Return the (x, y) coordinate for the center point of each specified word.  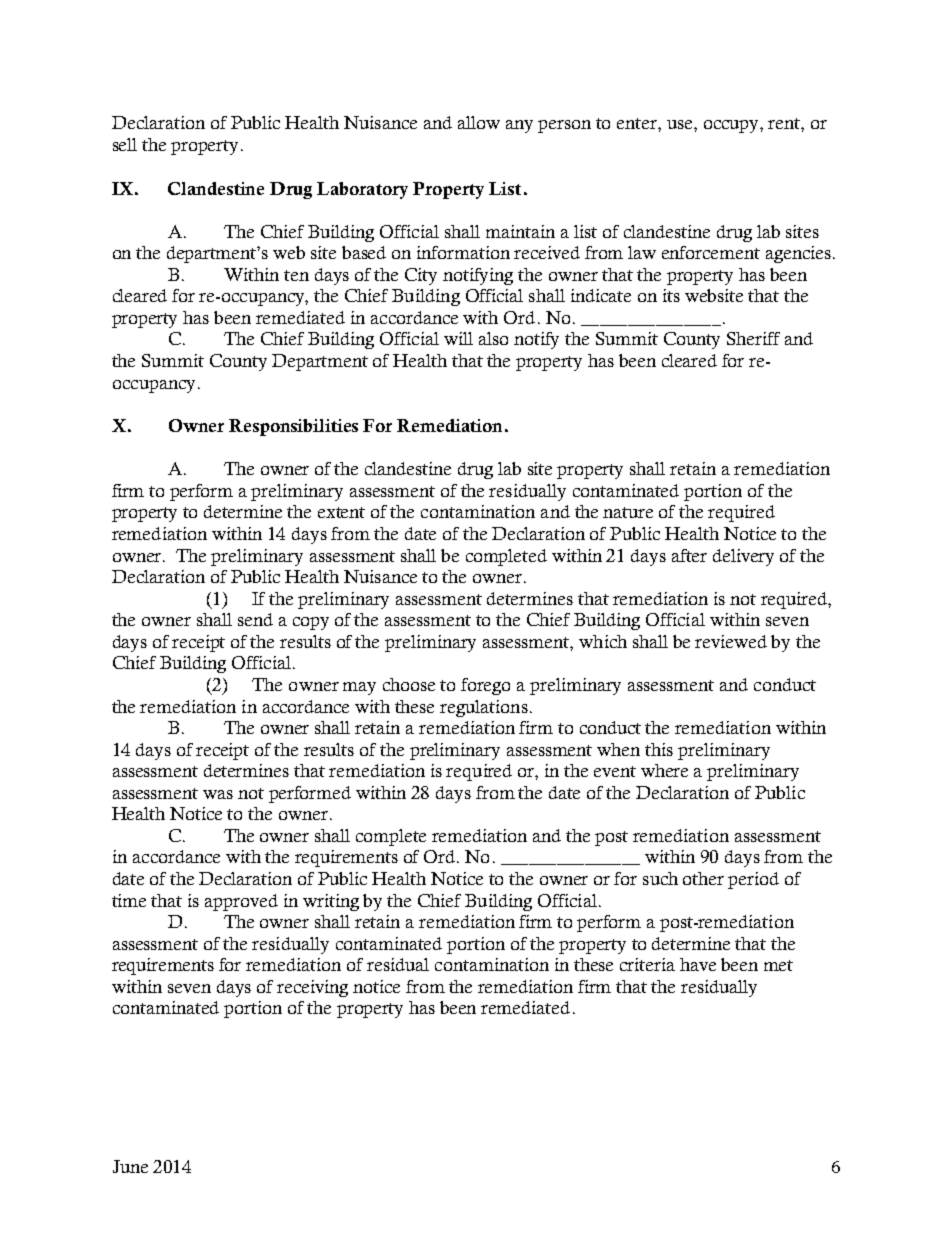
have (698, 964)
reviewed (731, 641)
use (681, 124)
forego (485, 686)
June (130, 1166)
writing (331, 902)
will (458, 338)
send (255, 619)
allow (479, 122)
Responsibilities (293, 427)
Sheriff (753, 338)
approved (241, 902)
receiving (312, 988)
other (703, 878)
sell (125, 144)
